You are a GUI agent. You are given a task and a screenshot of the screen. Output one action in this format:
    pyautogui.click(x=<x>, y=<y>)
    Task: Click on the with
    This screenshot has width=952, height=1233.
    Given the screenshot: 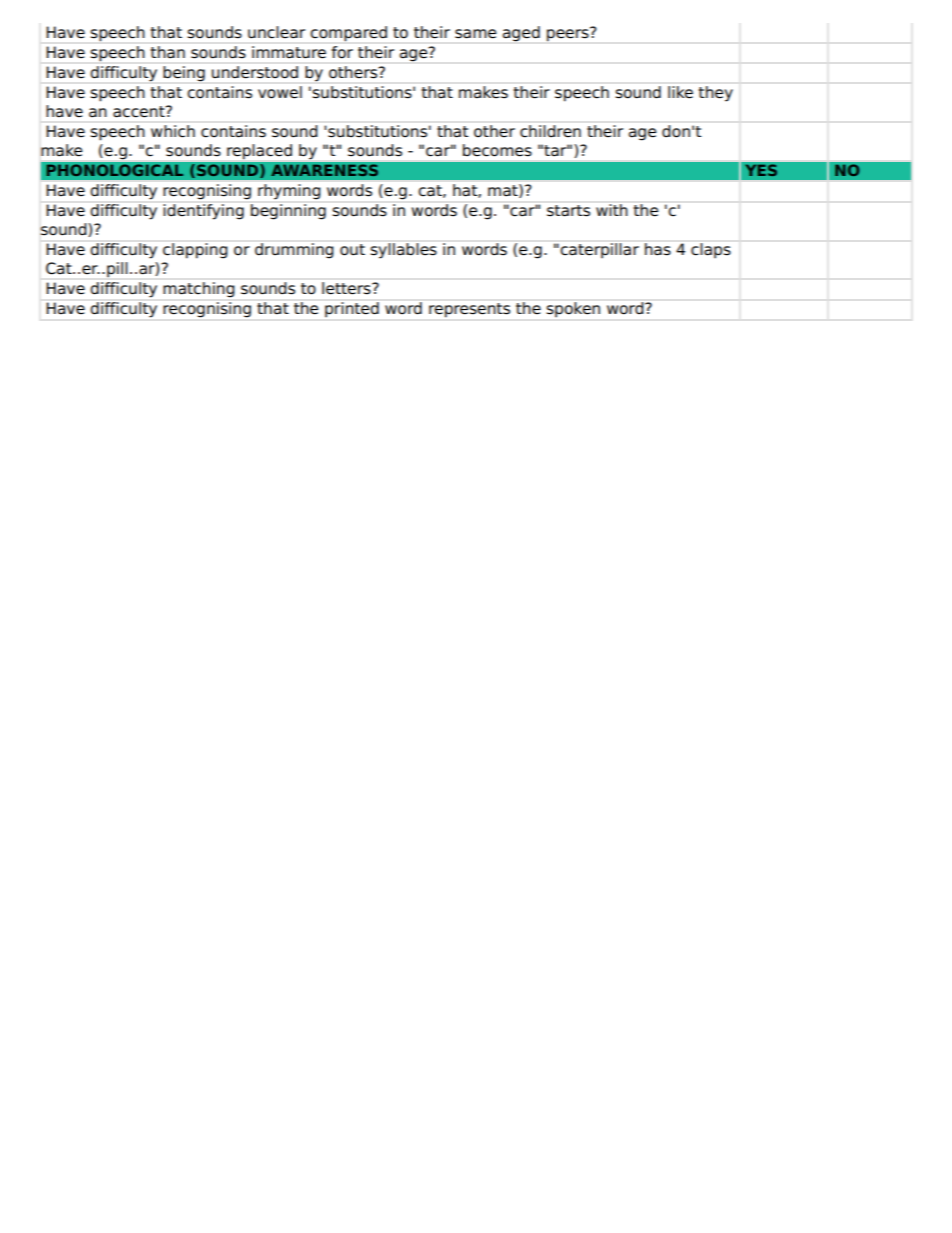 What is the action you would take?
    pyautogui.click(x=612, y=210)
